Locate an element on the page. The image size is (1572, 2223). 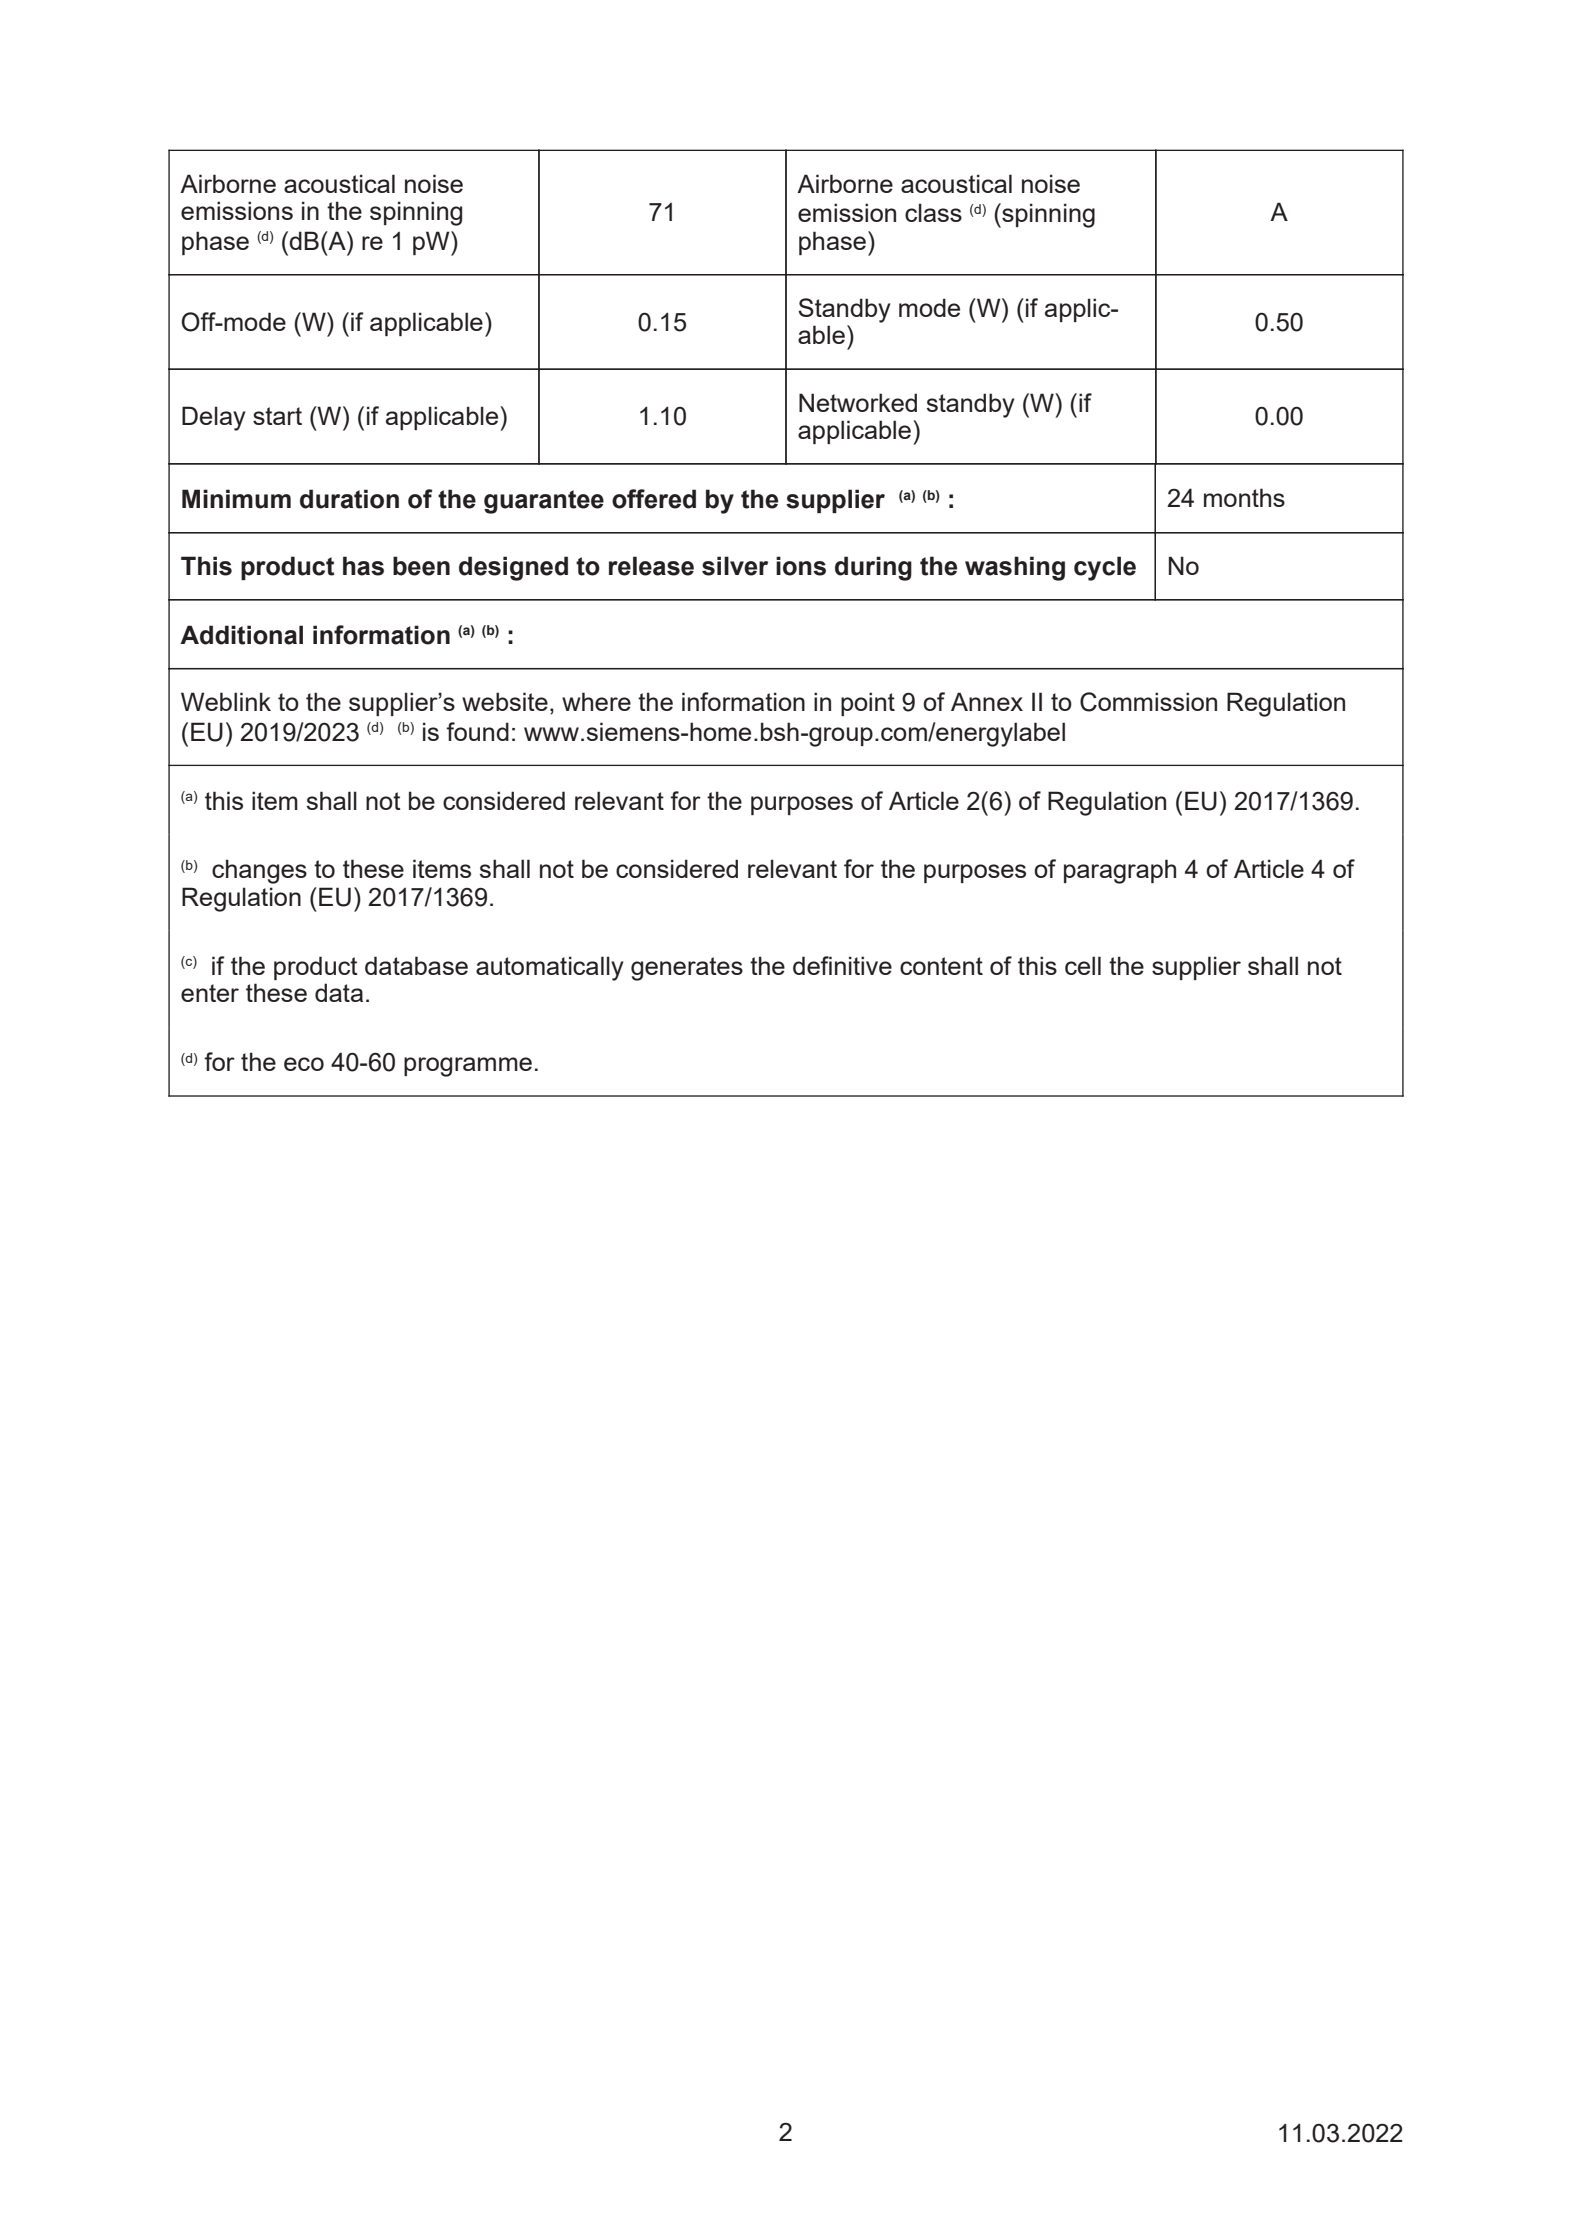
silver is located at coordinates (735, 566).
